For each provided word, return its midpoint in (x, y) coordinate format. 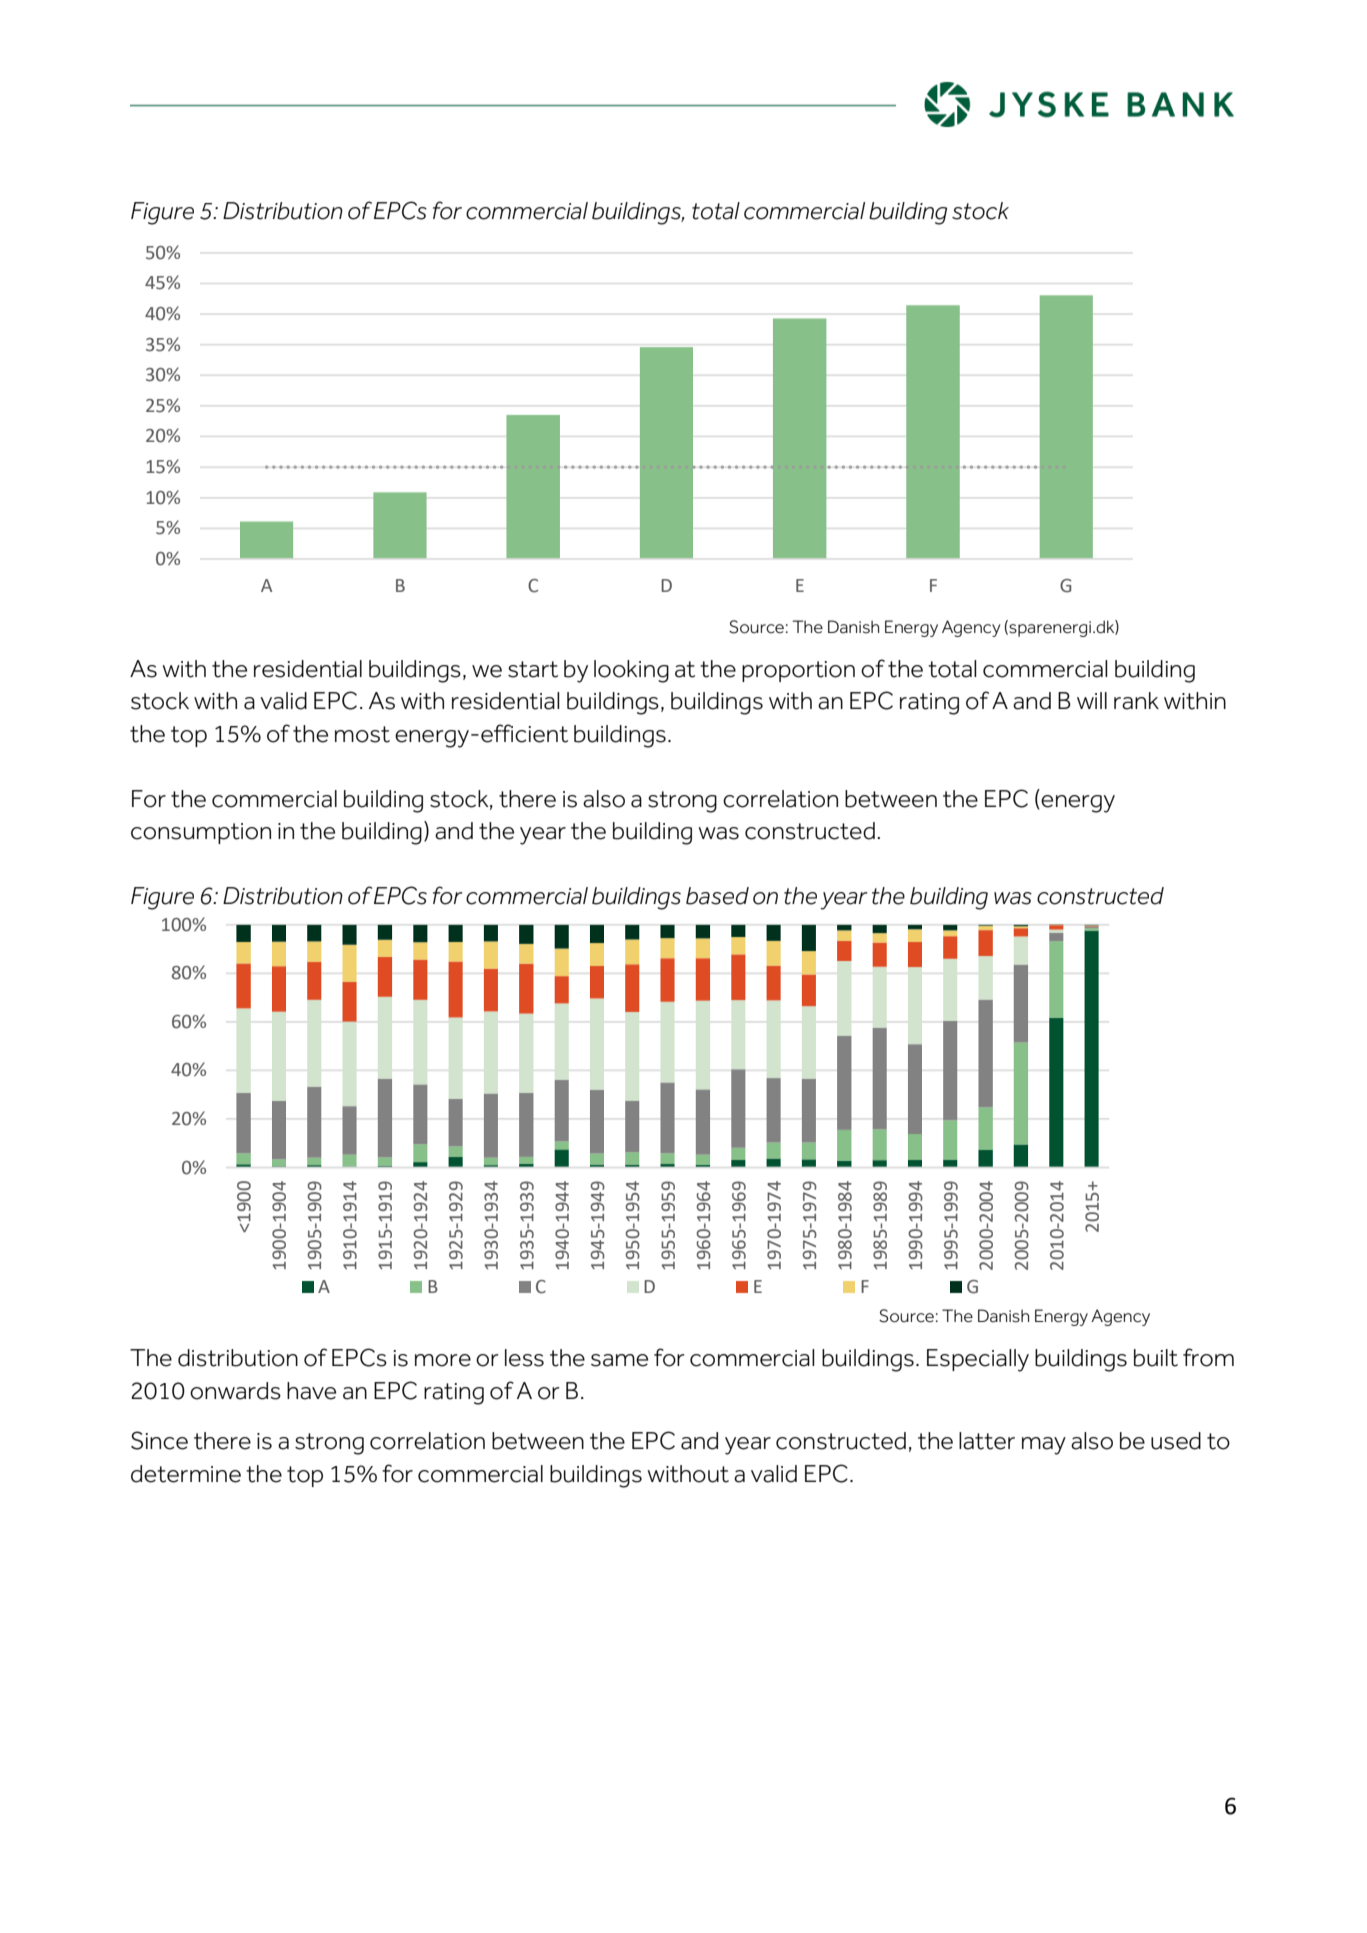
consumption (201, 833)
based (717, 896)
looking (631, 671)
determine (186, 1474)
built (1156, 1358)
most (362, 734)
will (1092, 700)
